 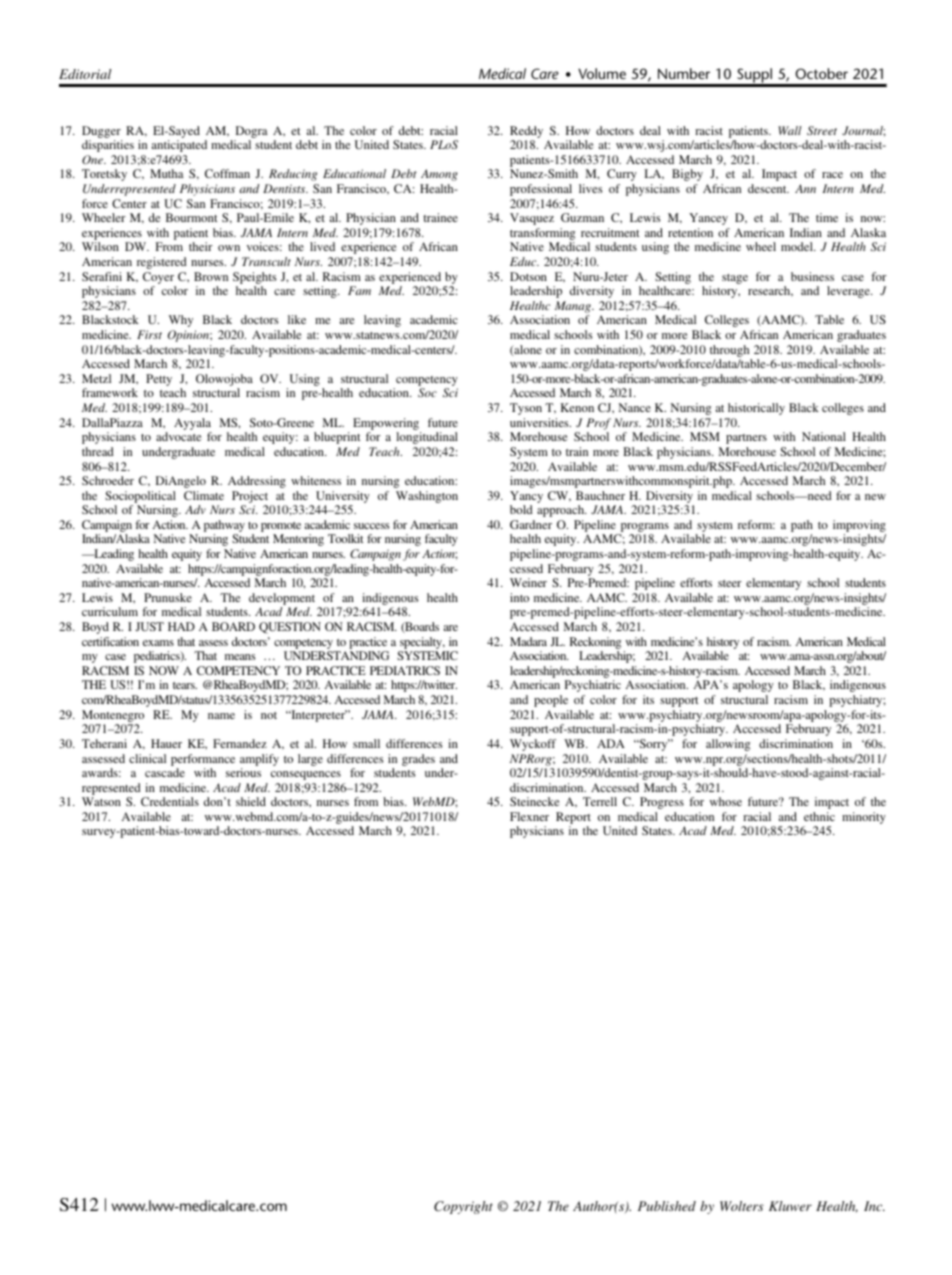 I want to click on Reddy, so click(x=526, y=132).
